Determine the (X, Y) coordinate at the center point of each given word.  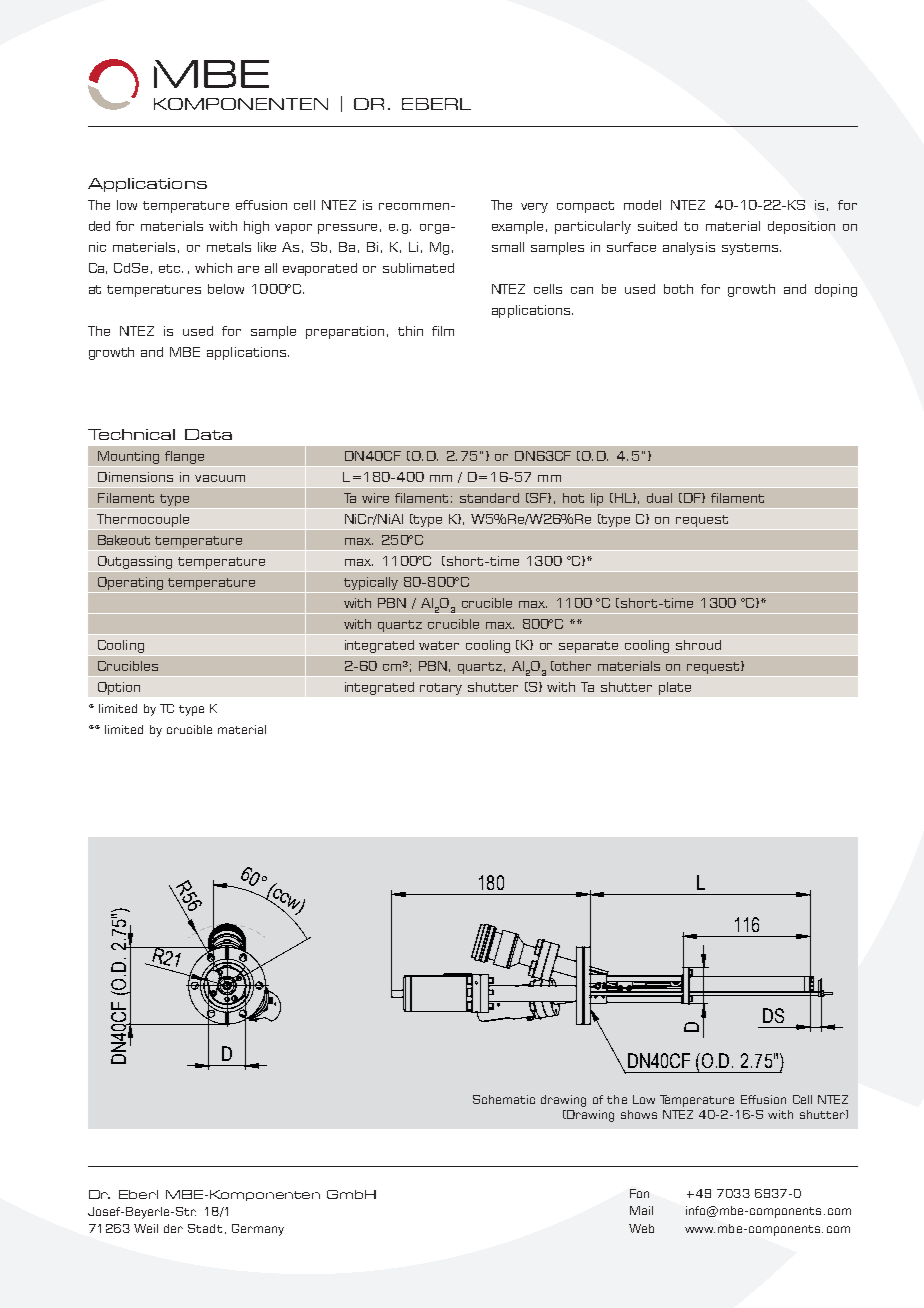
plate (675, 688)
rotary (441, 689)
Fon (639, 1193)
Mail (641, 1210)
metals (229, 247)
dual (659, 498)
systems (751, 249)
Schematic (504, 1099)
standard (489, 498)
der (173, 1228)
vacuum (220, 478)
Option (119, 688)
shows (639, 1114)
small (508, 247)
